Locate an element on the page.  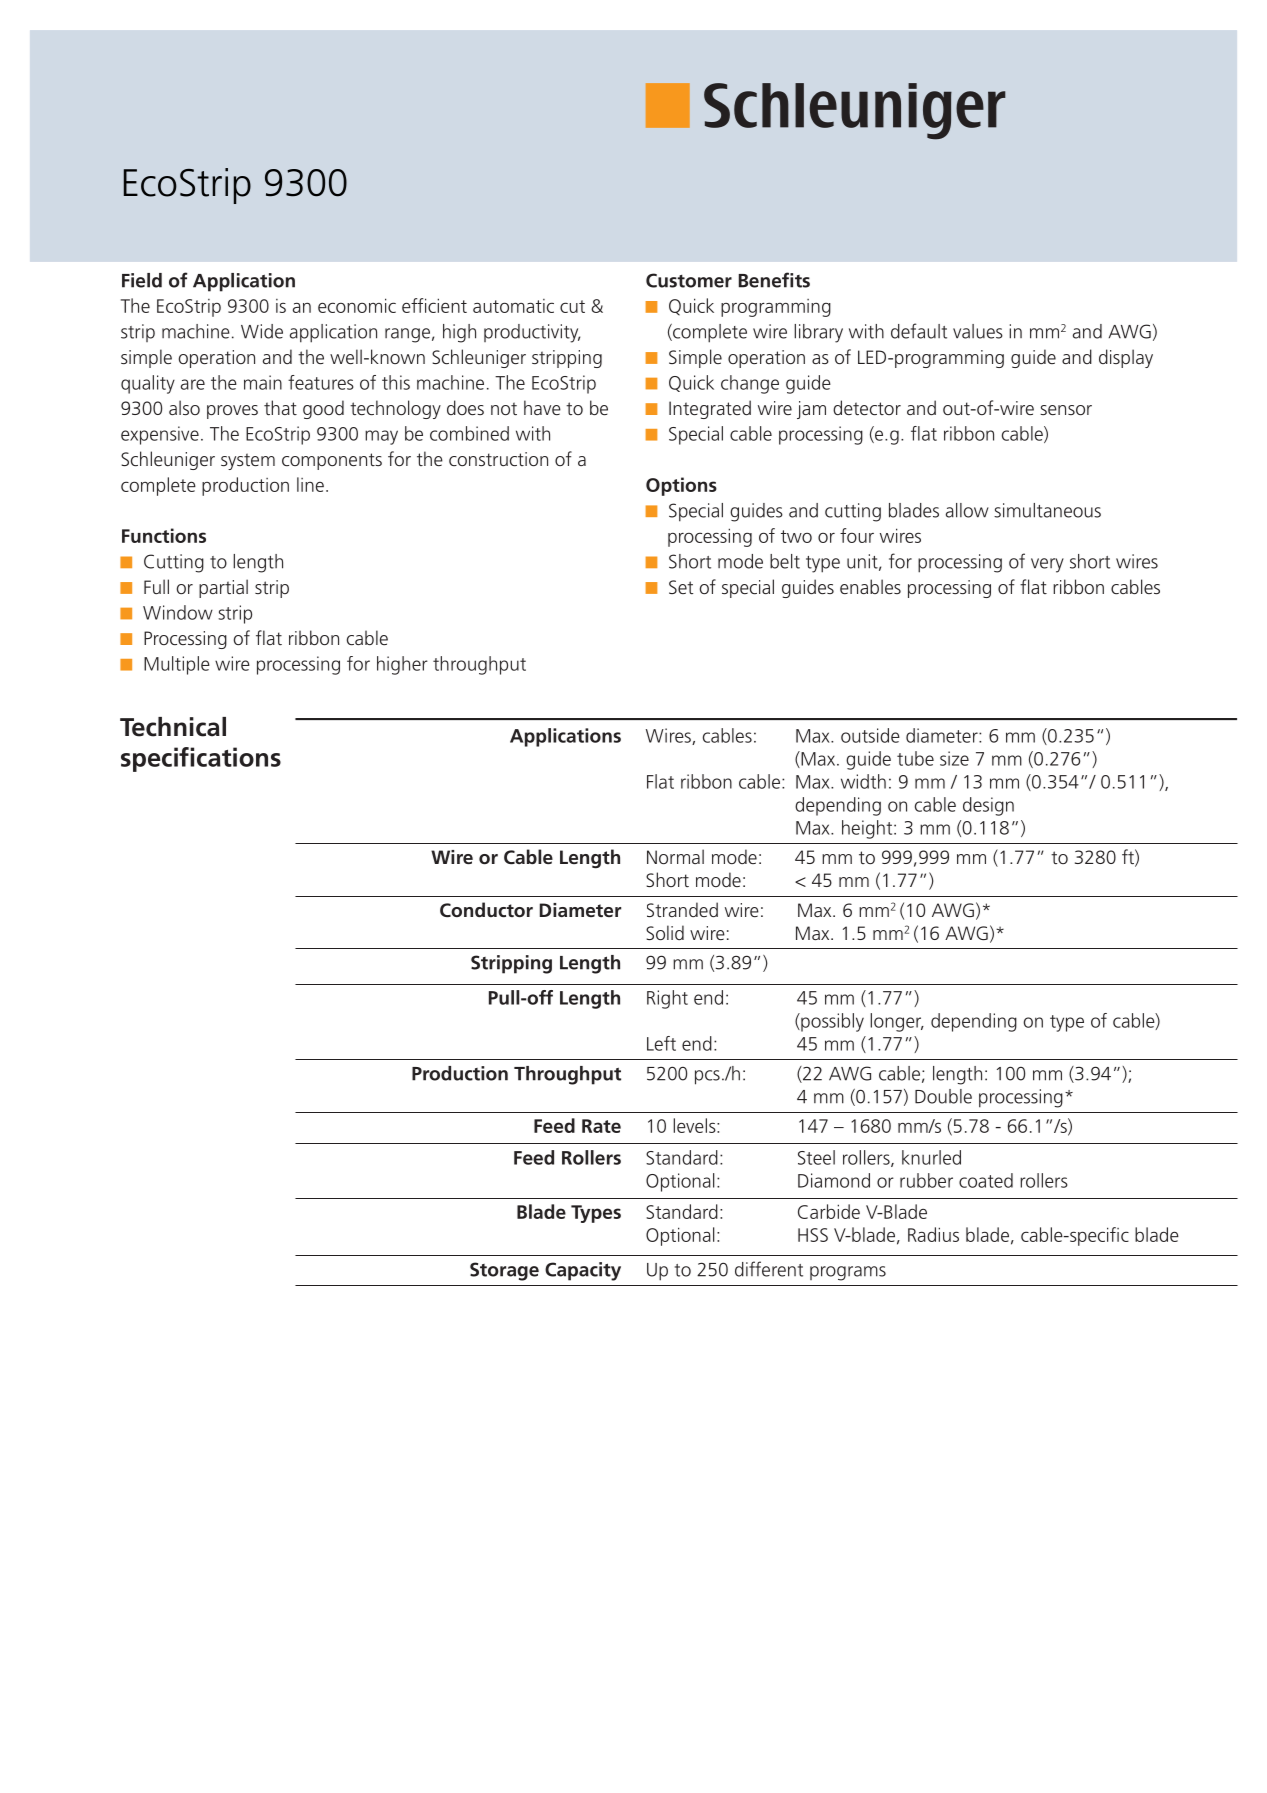
Technical is located at coordinates (173, 727).
